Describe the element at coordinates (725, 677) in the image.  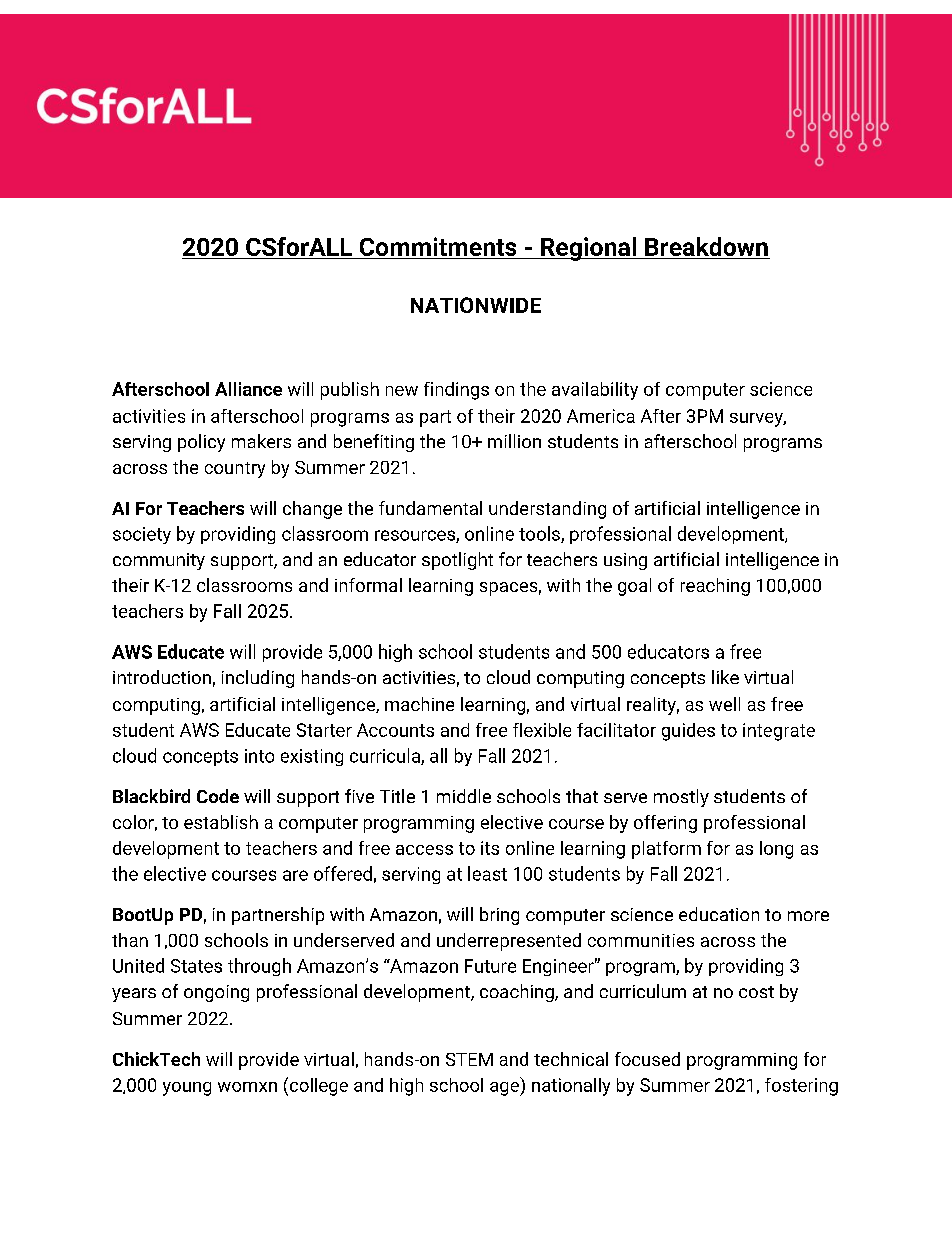
I see `like` at that location.
